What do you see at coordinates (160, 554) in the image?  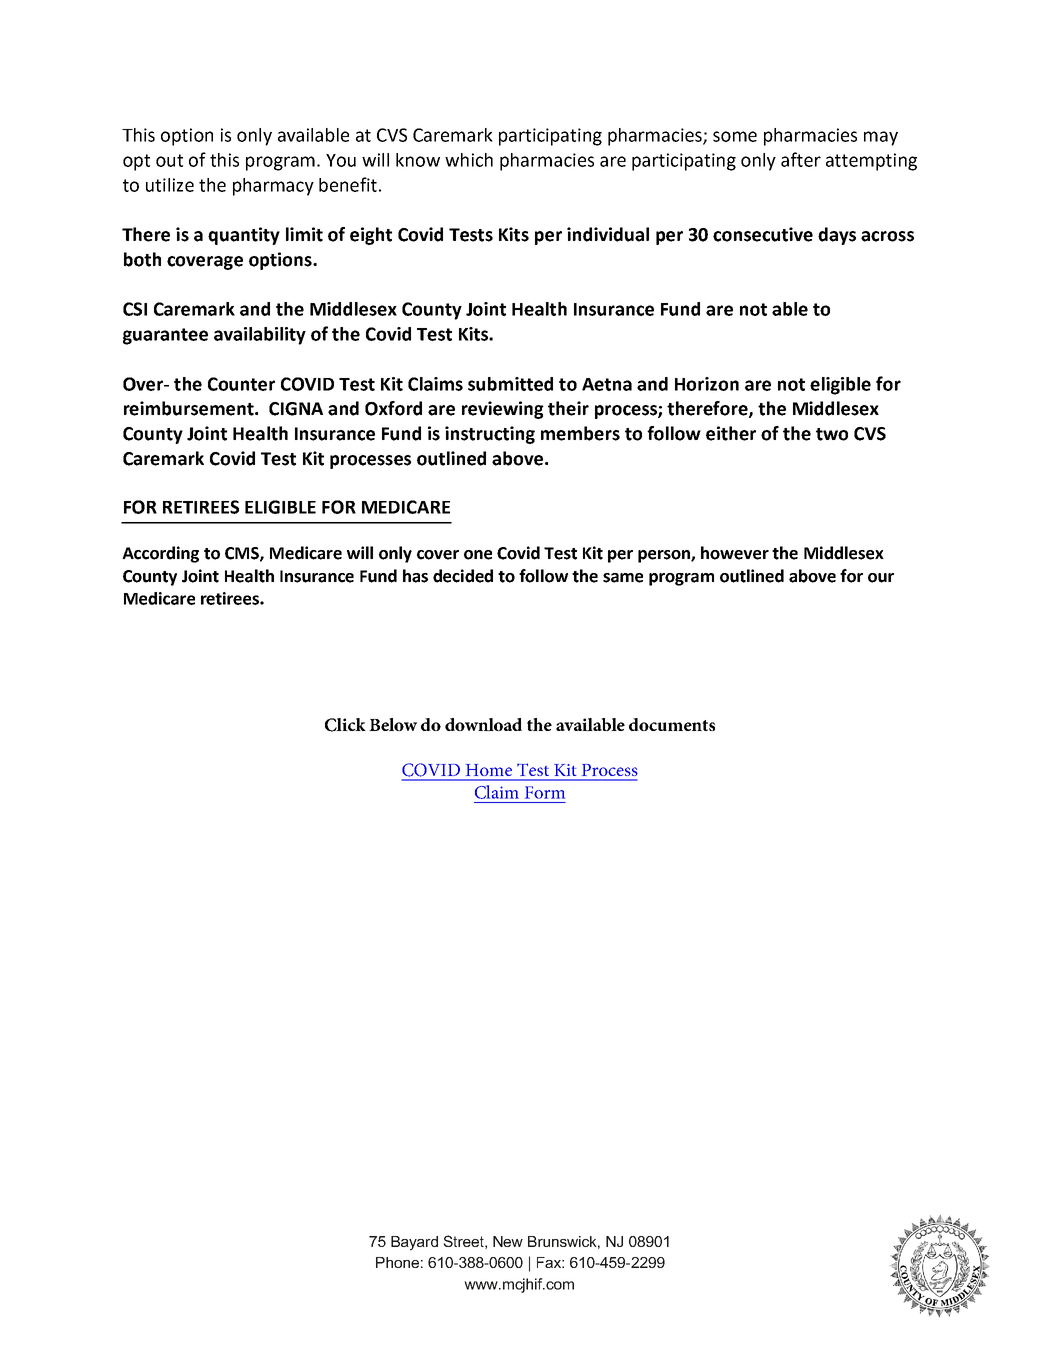 I see `According` at bounding box center [160, 554].
